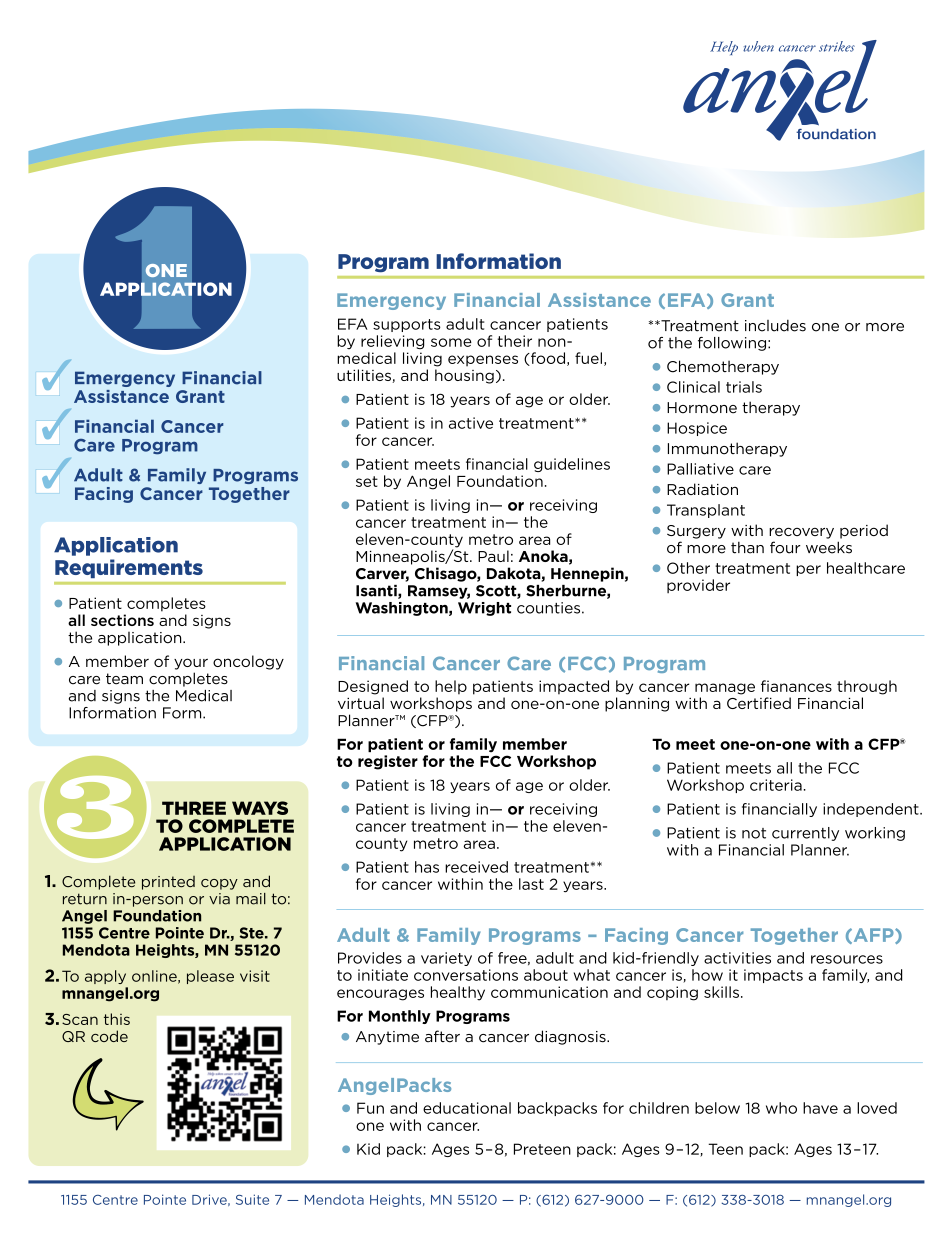 Image resolution: width=952 pixels, height=1233 pixels. Describe the element at coordinates (365, 376) in the document. I see `utilities` at that location.
